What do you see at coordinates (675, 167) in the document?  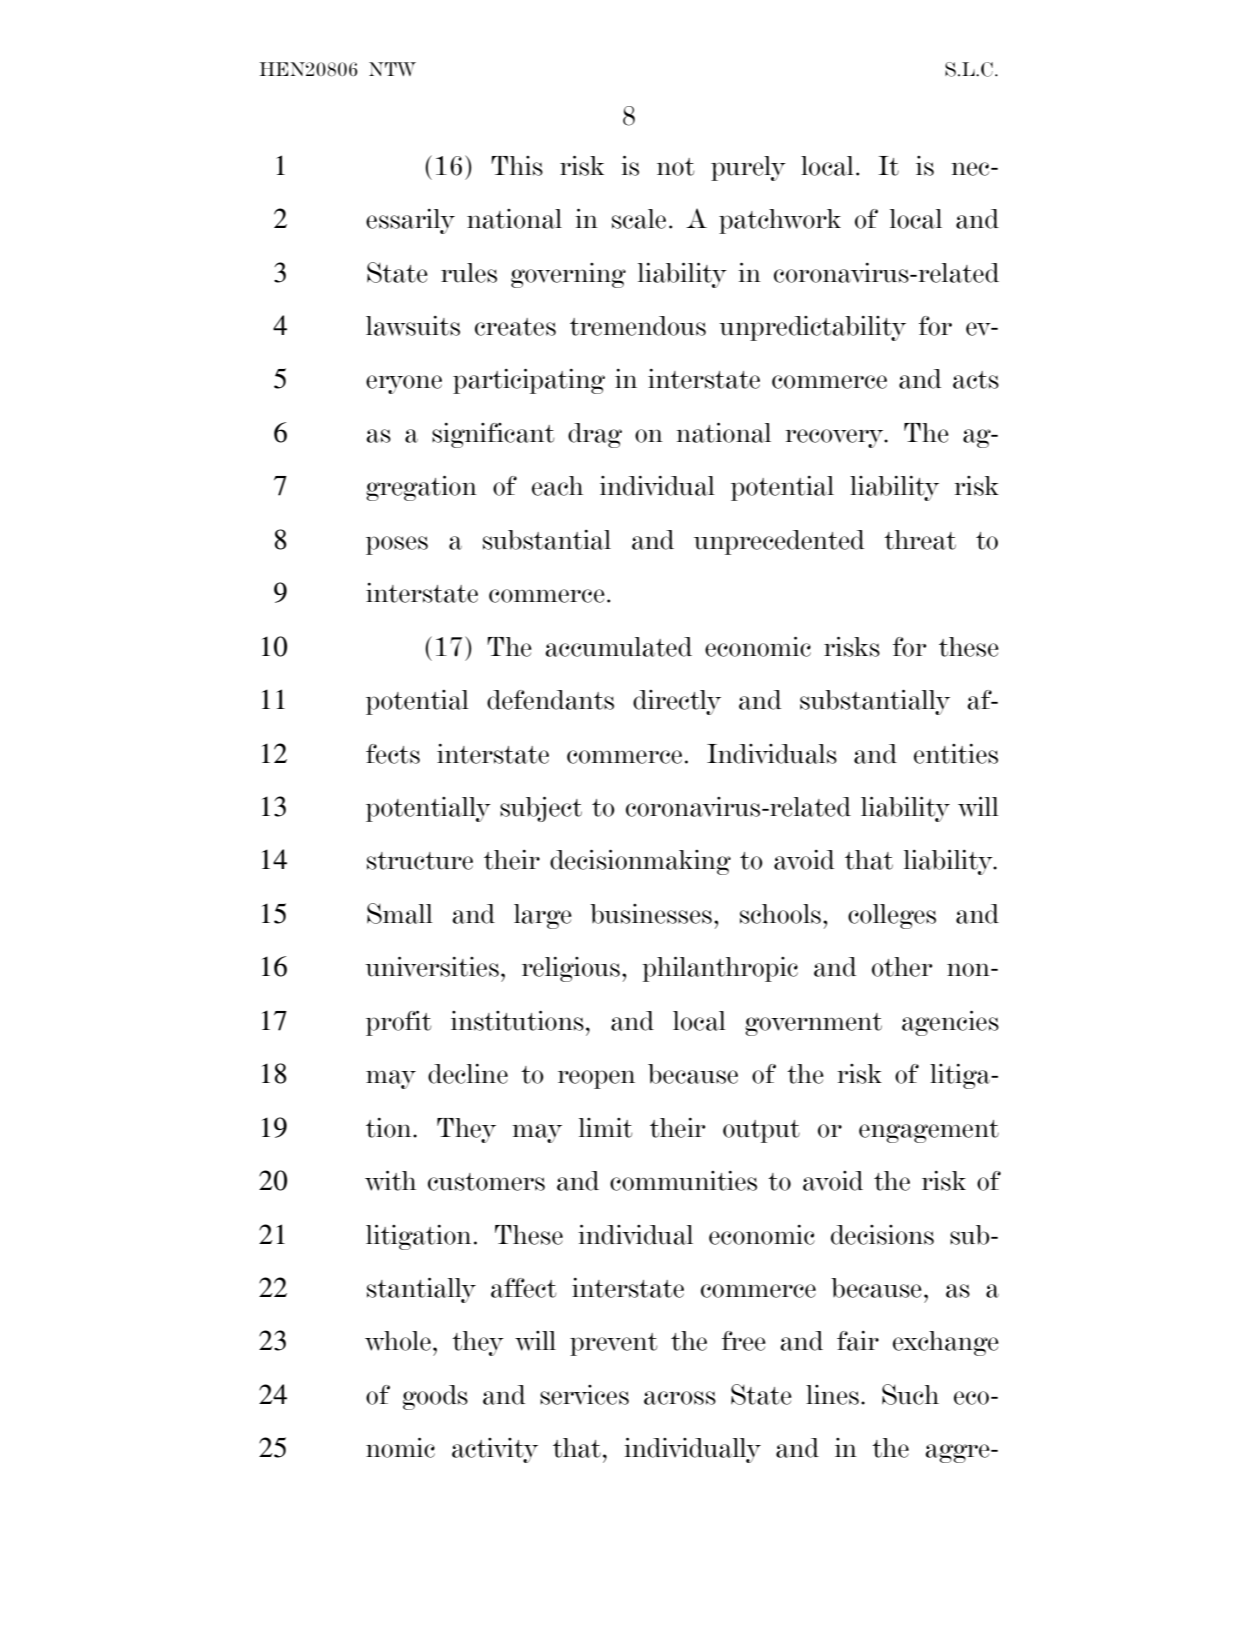 I see `not` at bounding box center [675, 167].
